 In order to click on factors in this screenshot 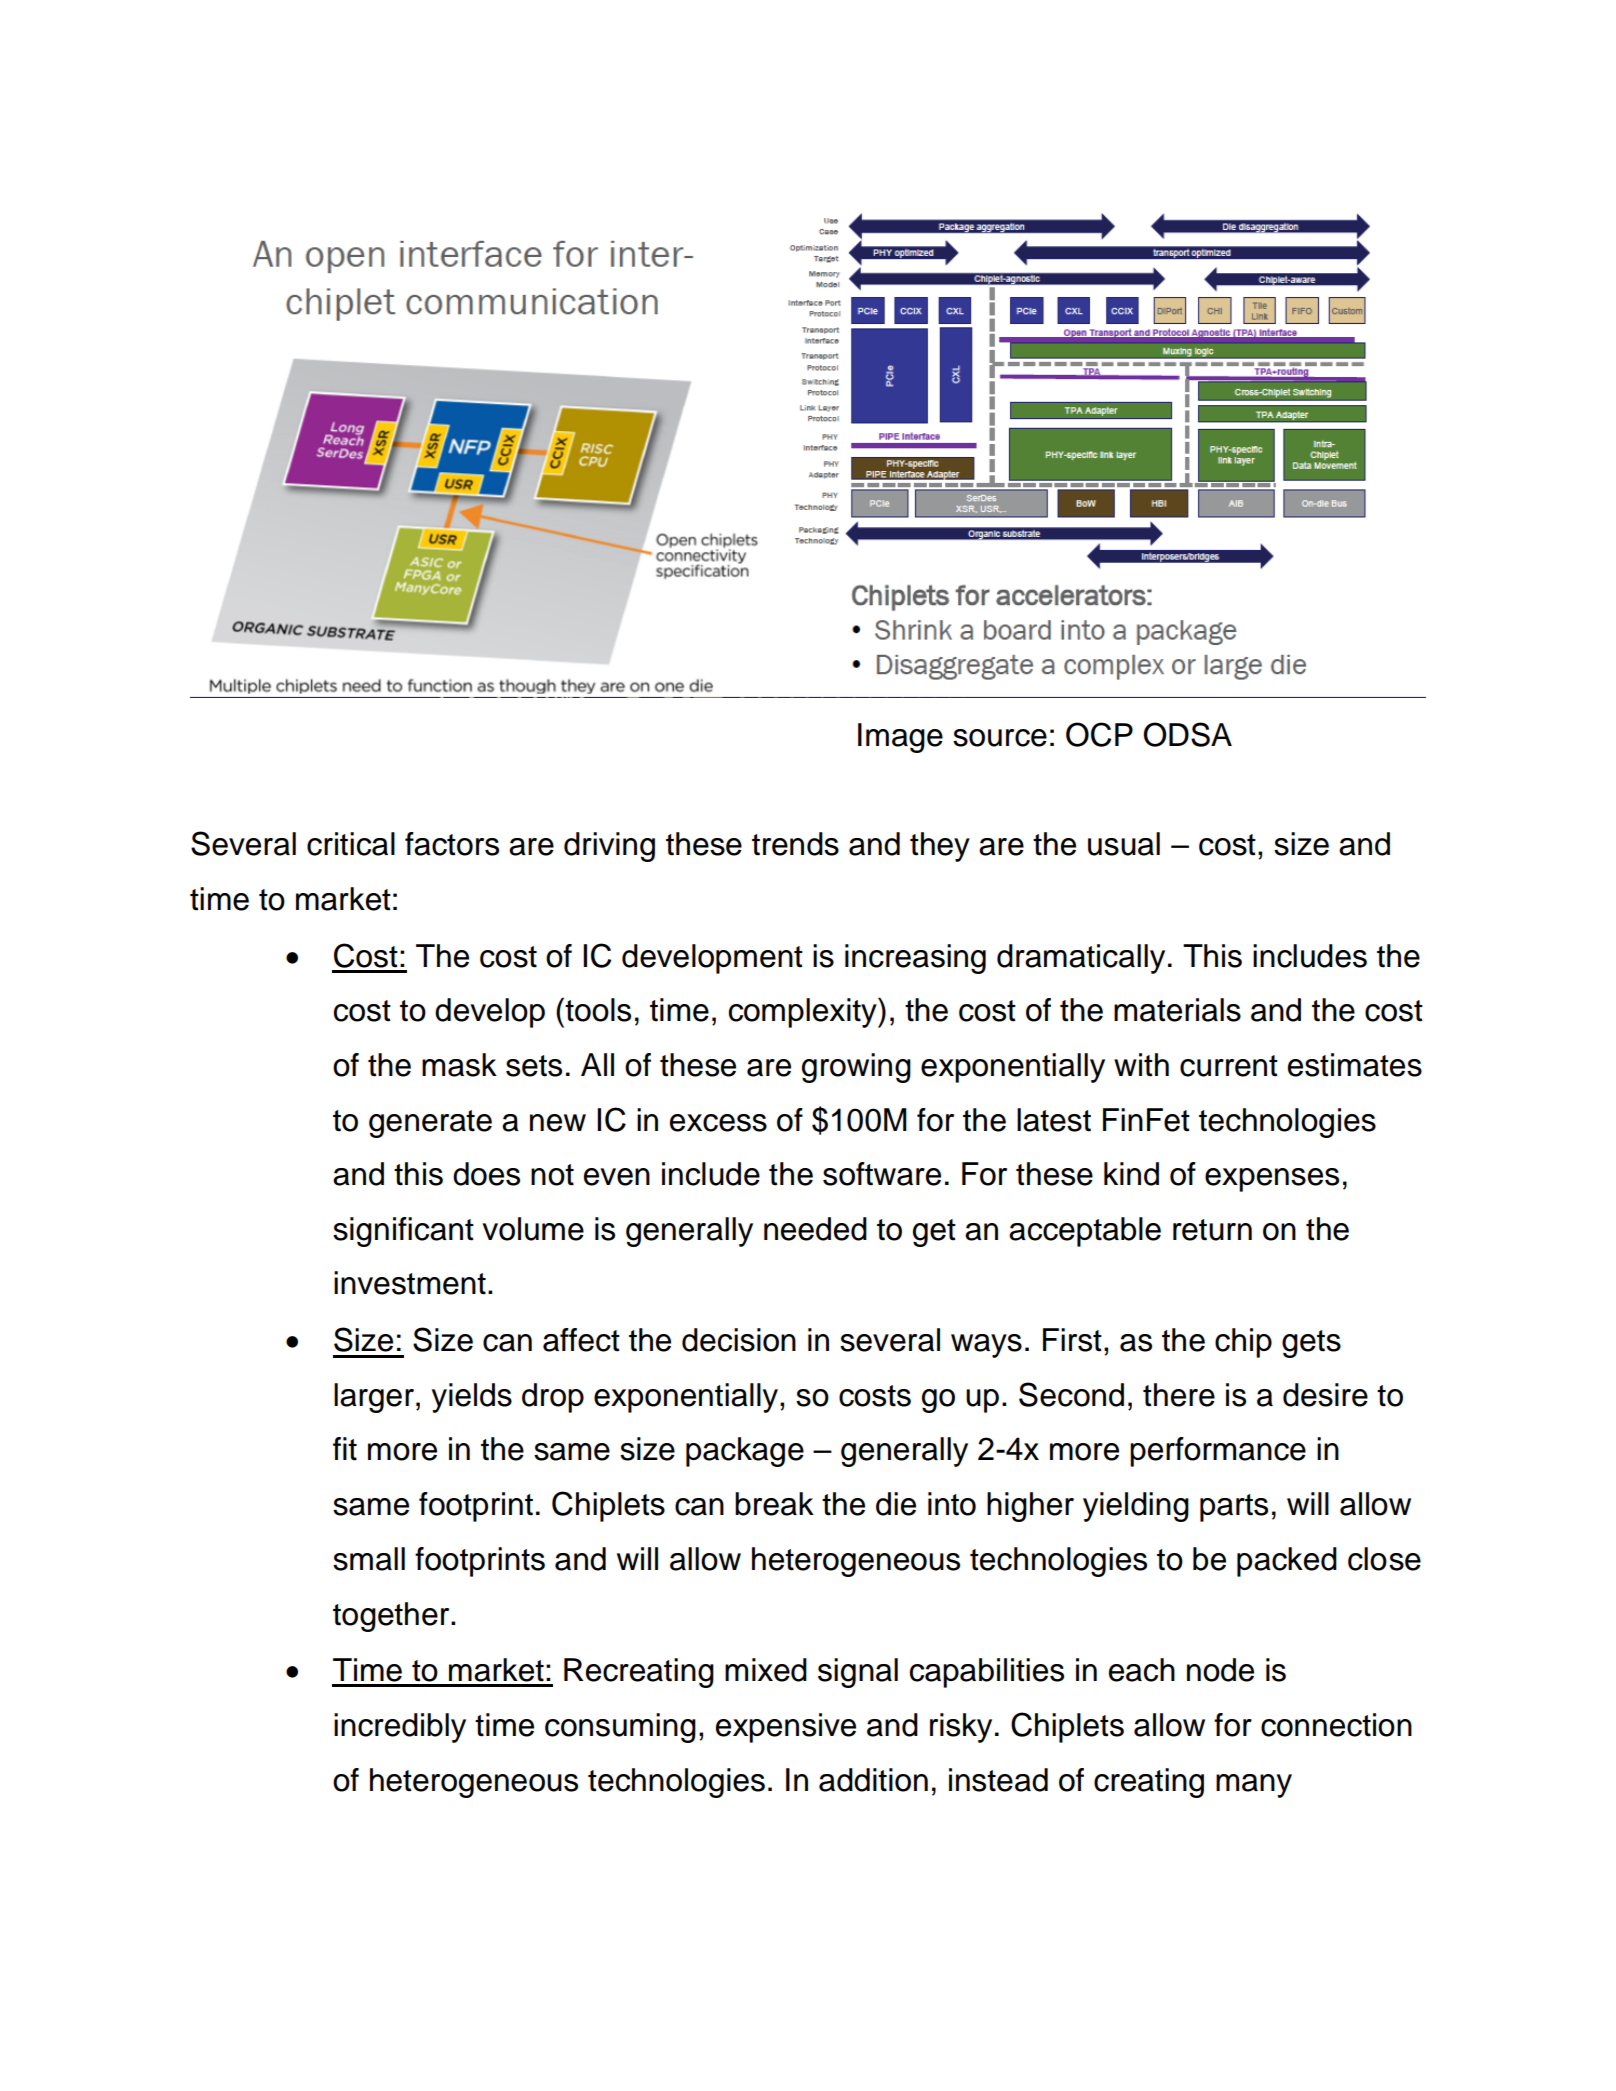, I will do `click(452, 844)`.
